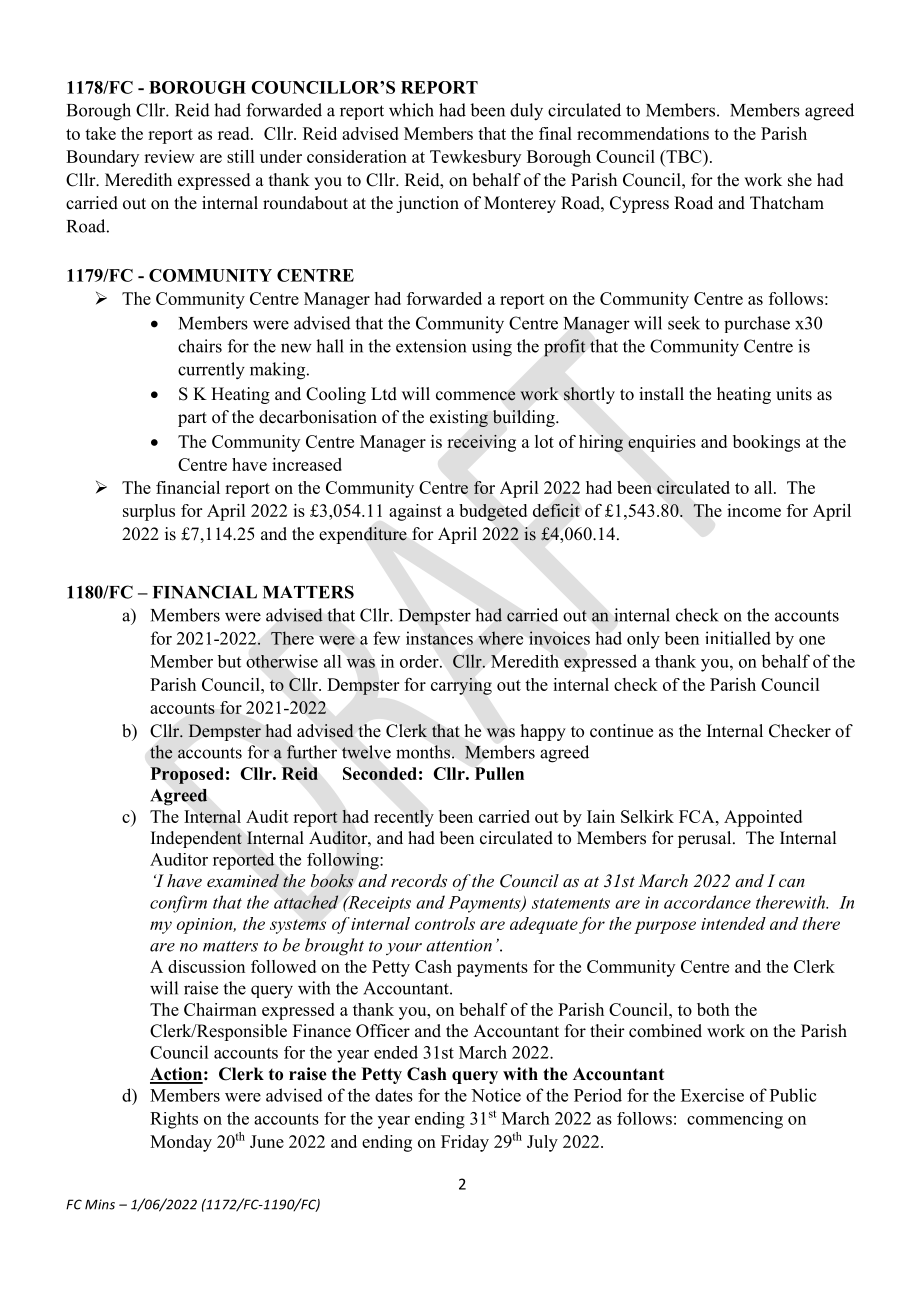 Image resolution: width=924 pixels, height=1308 pixels. What do you see at coordinates (439, 638) in the document?
I see `instances` at bounding box center [439, 638].
